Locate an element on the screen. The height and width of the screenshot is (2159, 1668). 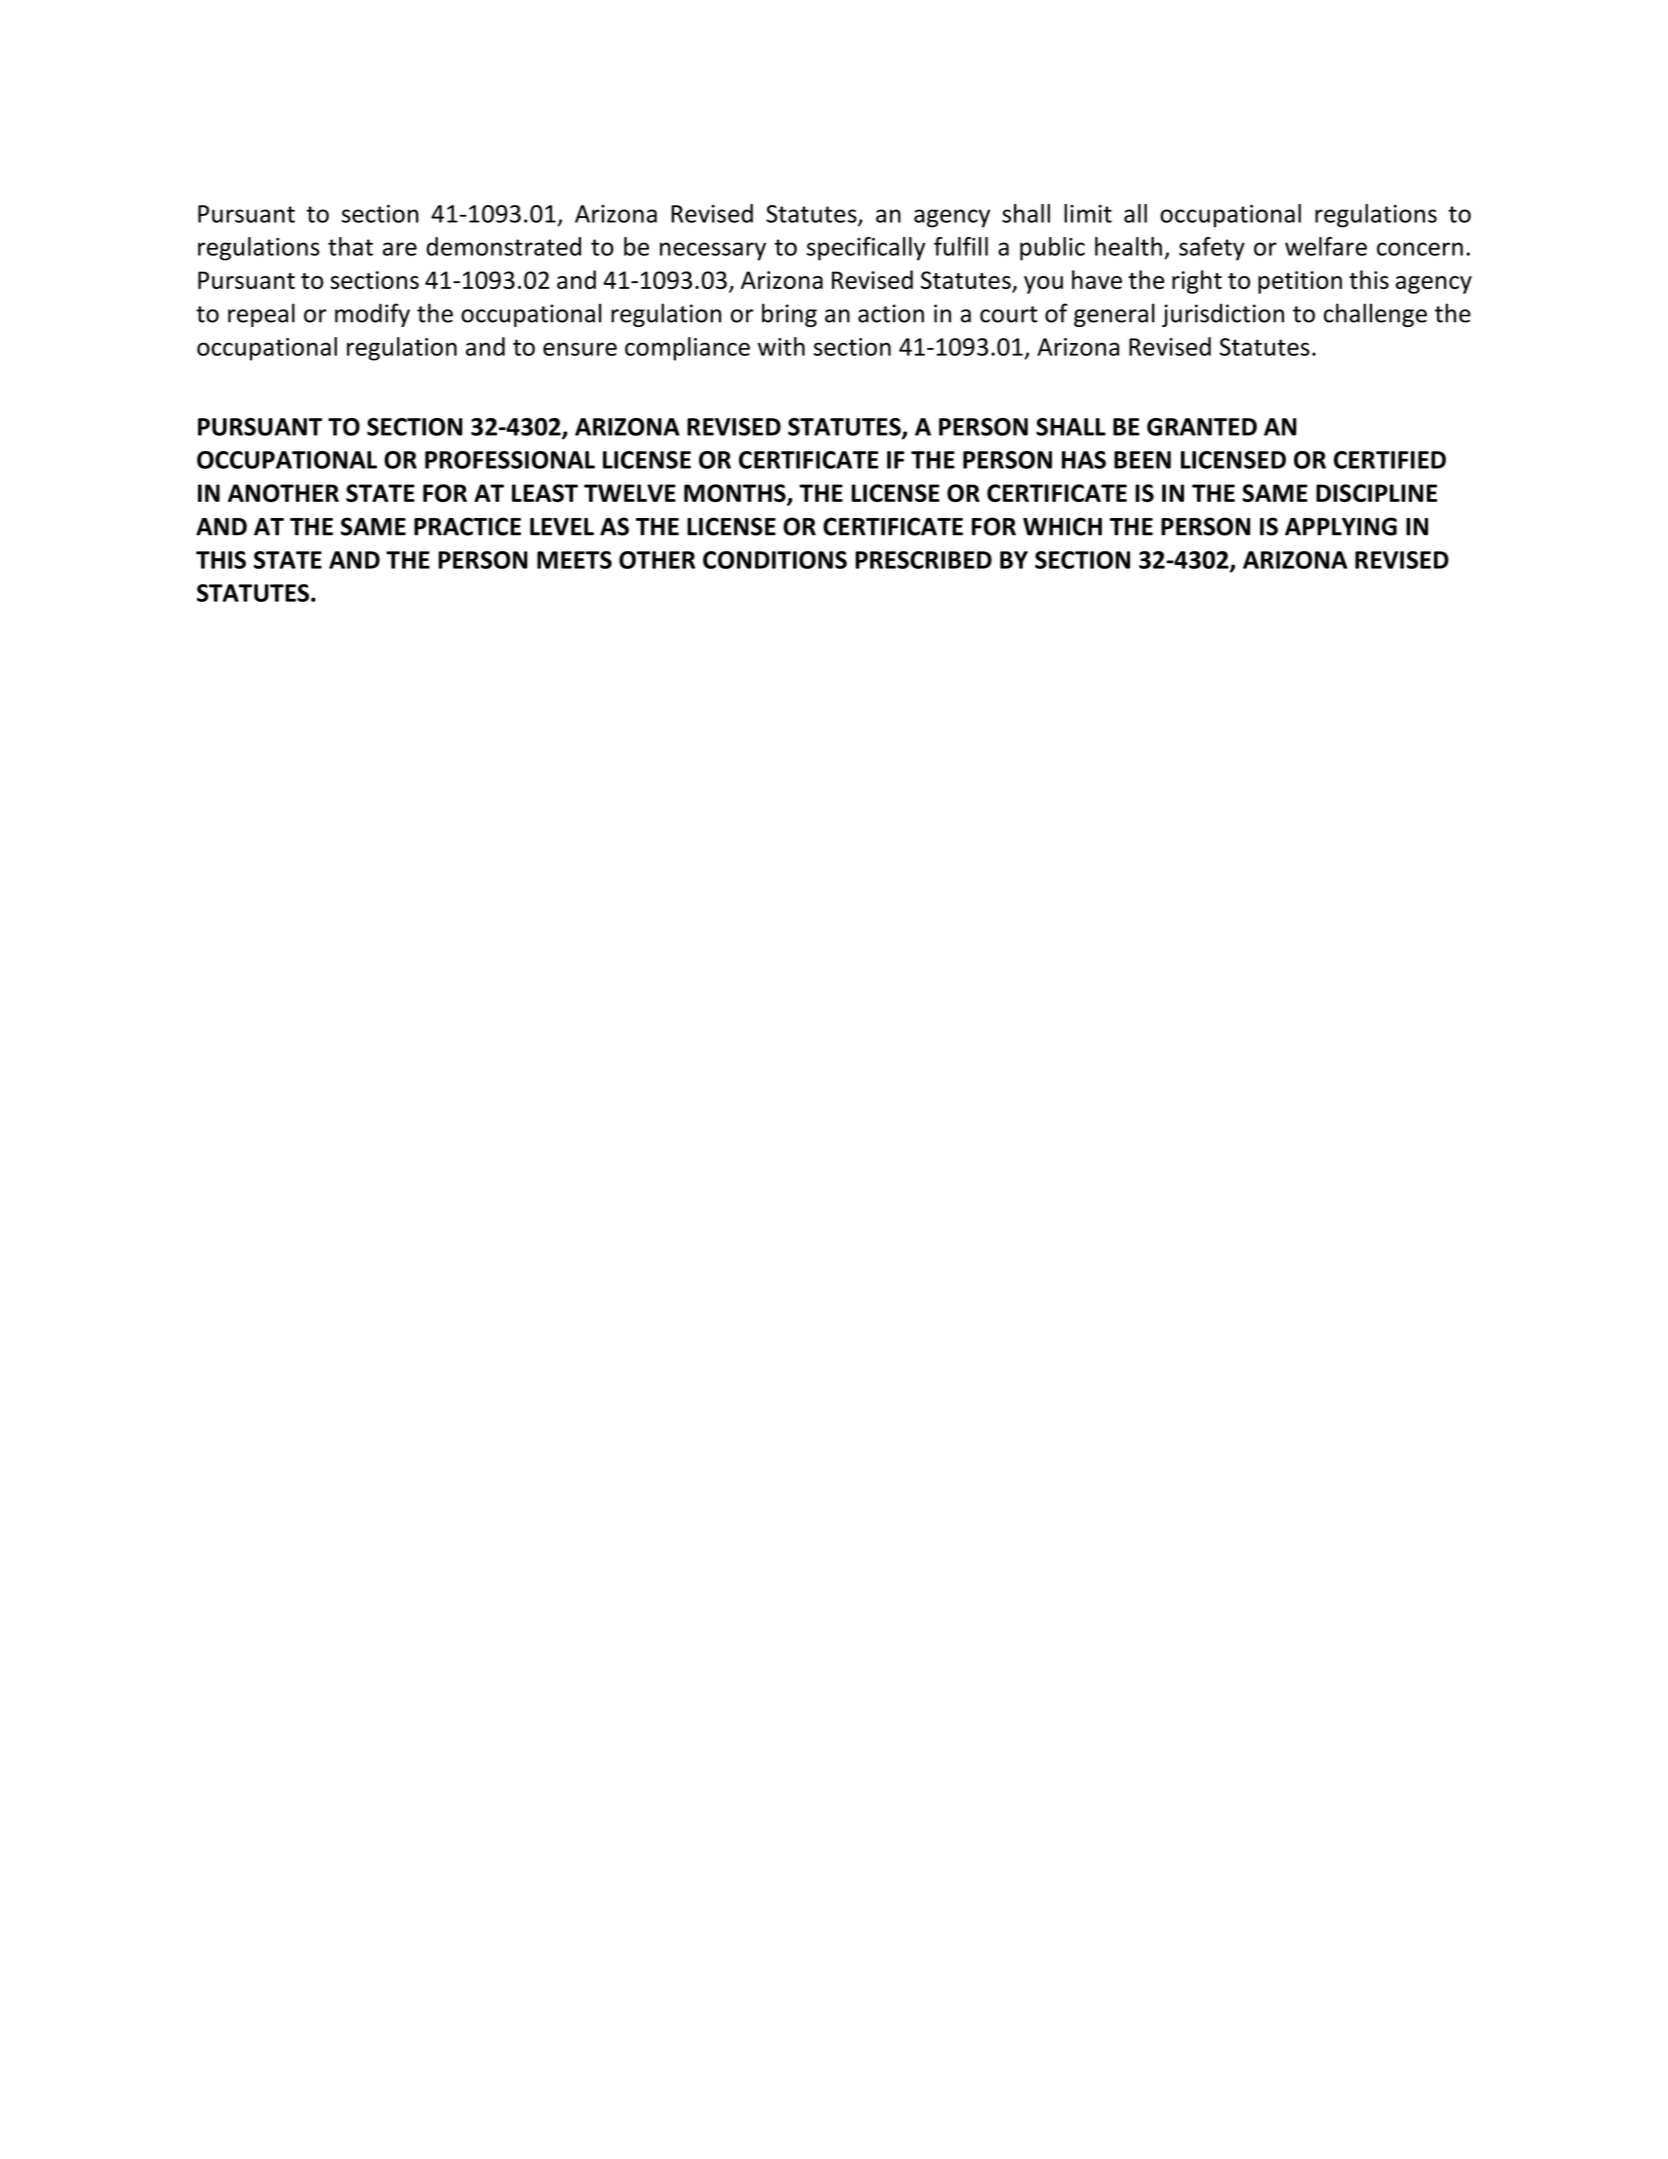
that is located at coordinates (350, 246).
